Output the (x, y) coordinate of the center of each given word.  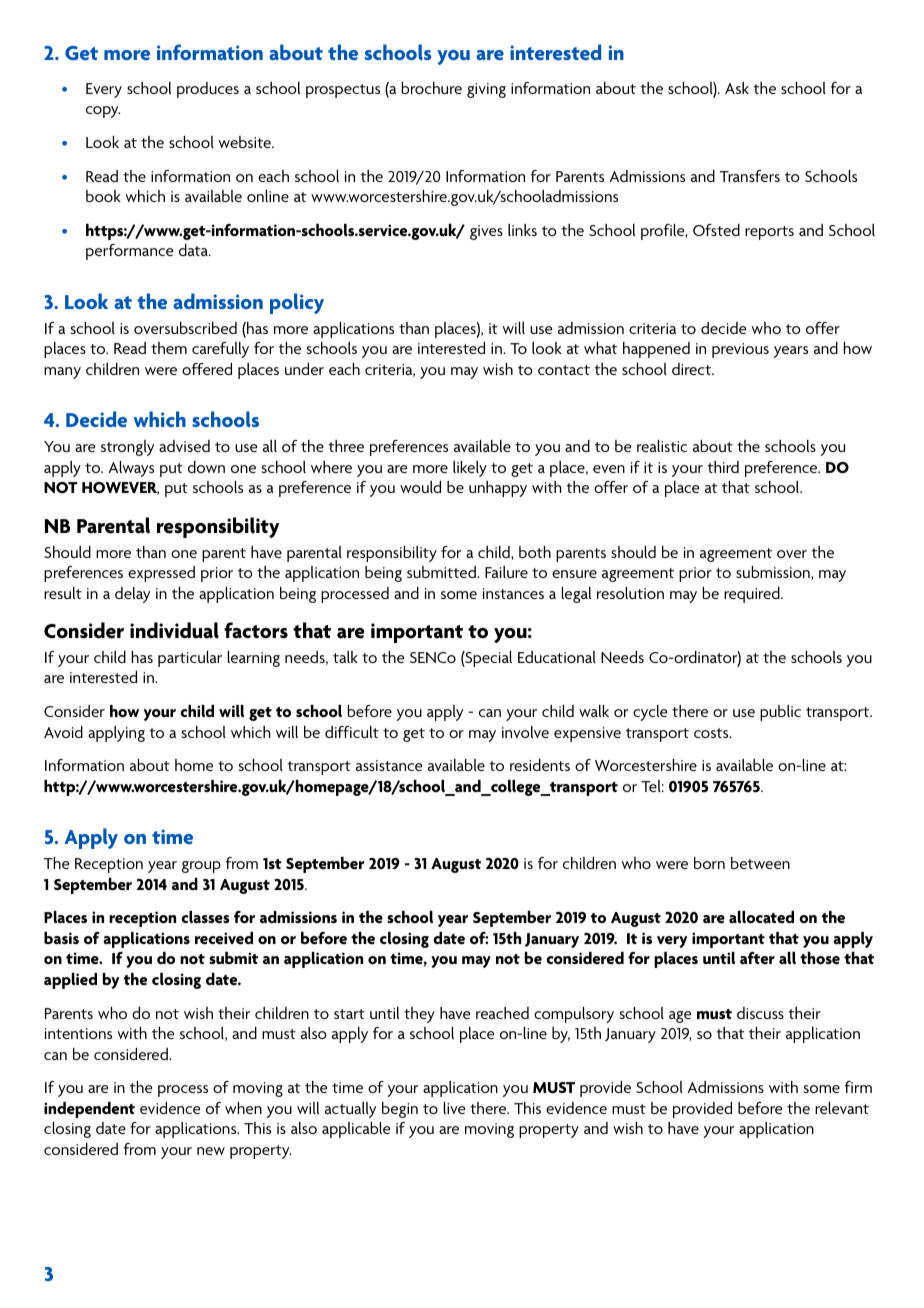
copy (103, 112)
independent (89, 1110)
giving (486, 90)
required (753, 595)
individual (174, 630)
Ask (737, 88)
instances (513, 593)
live (454, 1108)
